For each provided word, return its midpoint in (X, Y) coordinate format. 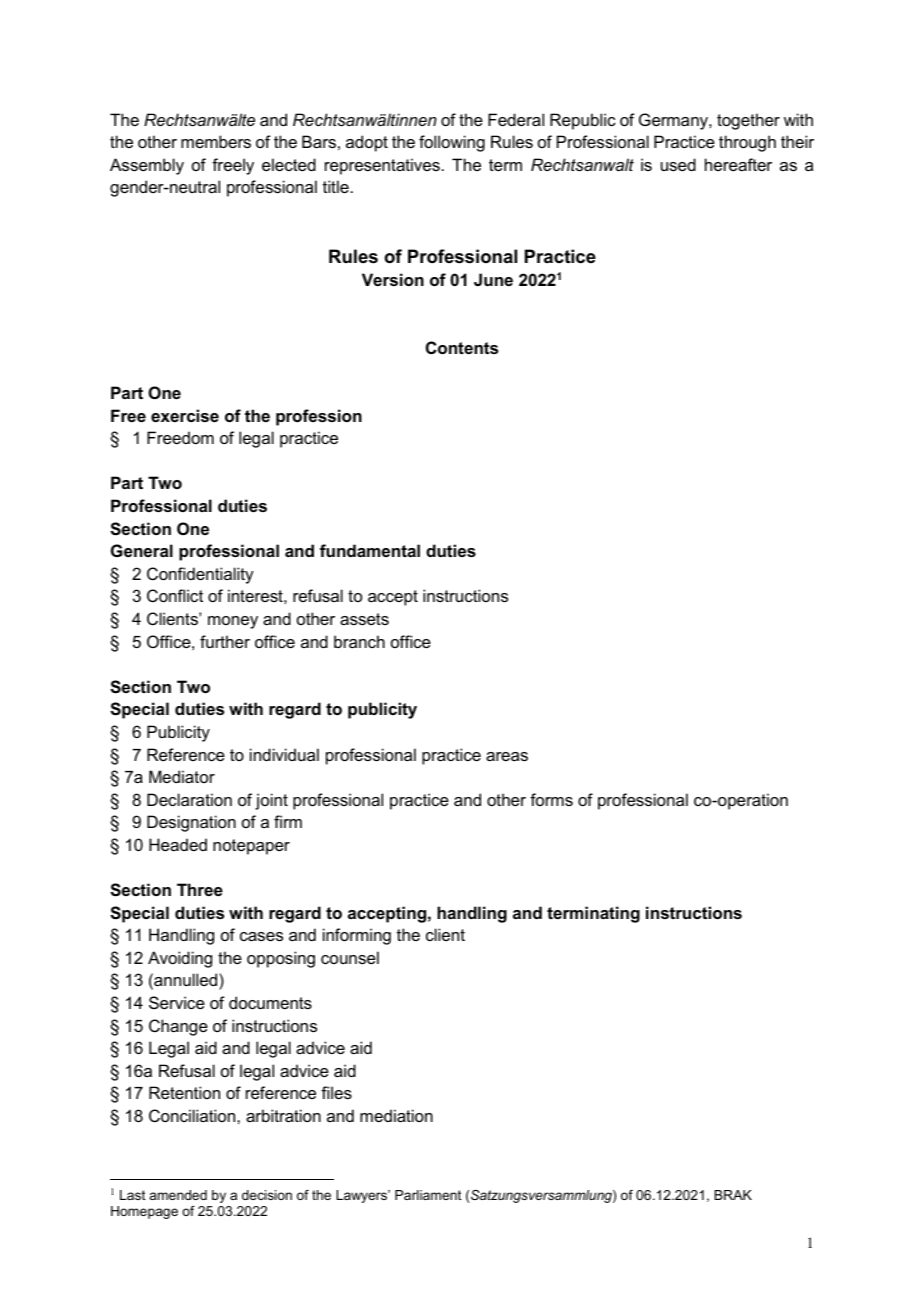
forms (551, 799)
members (216, 141)
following (452, 143)
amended (178, 1195)
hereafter (738, 164)
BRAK (733, 1195)
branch (359, 641)
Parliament (428, 1195)
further (225, 641)
